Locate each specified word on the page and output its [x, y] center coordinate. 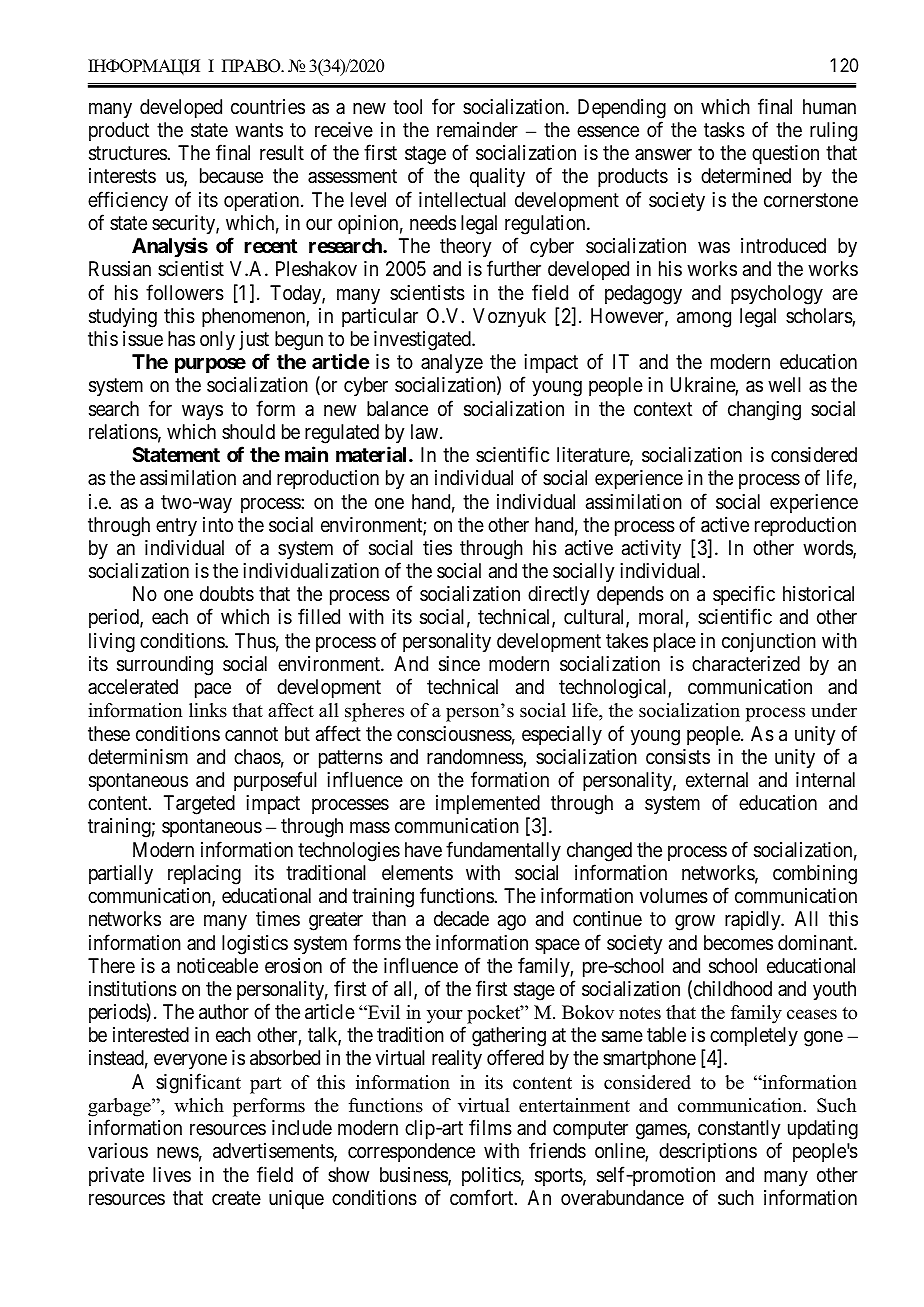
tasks [724, 130]
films [490, 1128]
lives [172, 1174]
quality [497, 177]
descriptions [708, 1152]
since [459, 664]
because [231, 176]
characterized [746, 664]
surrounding [165, 666]
